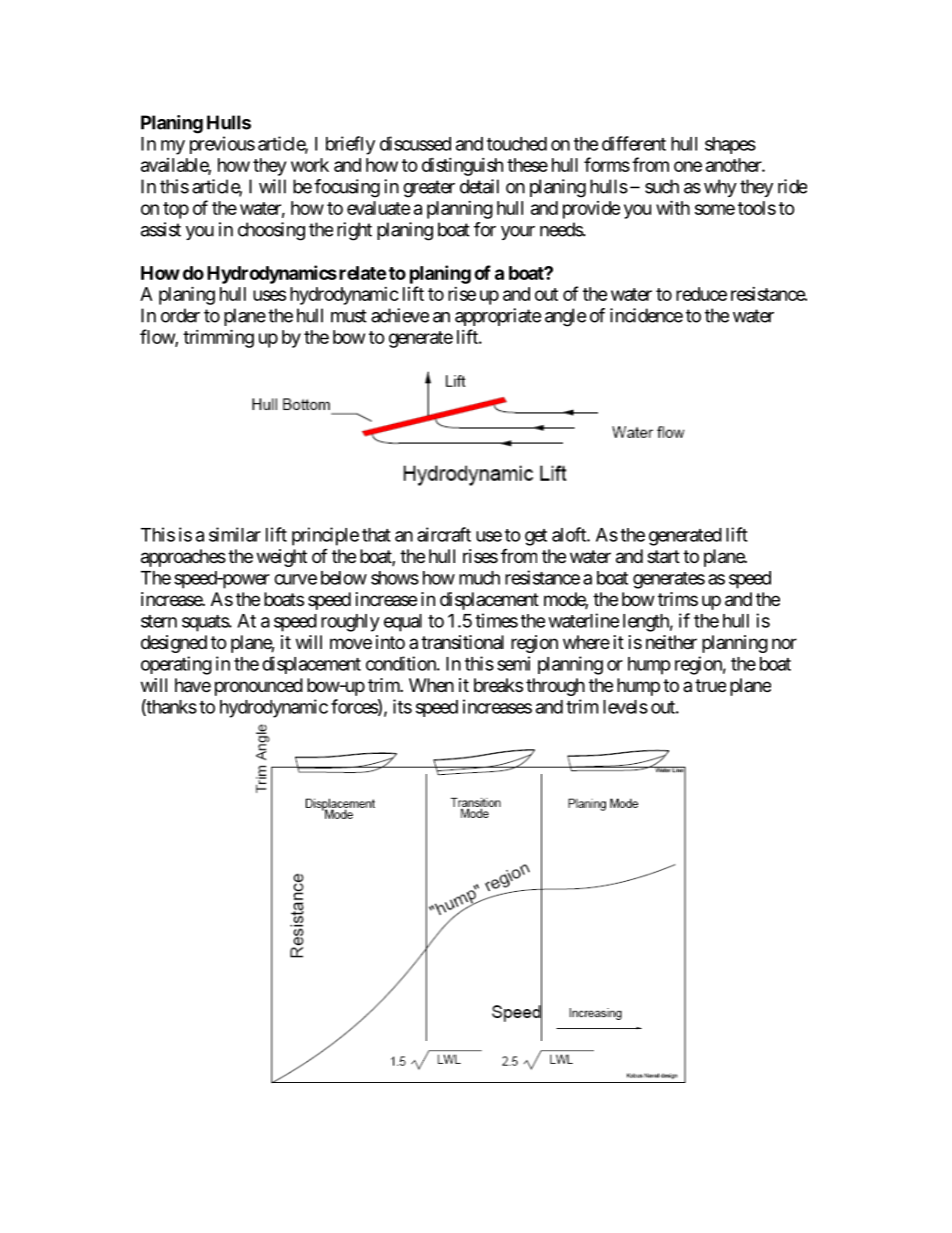 The width and height of the screenshot is (952, 1233). Describe the element at coordinates (673, 207) in the screenshot. I see `with` at that location.
